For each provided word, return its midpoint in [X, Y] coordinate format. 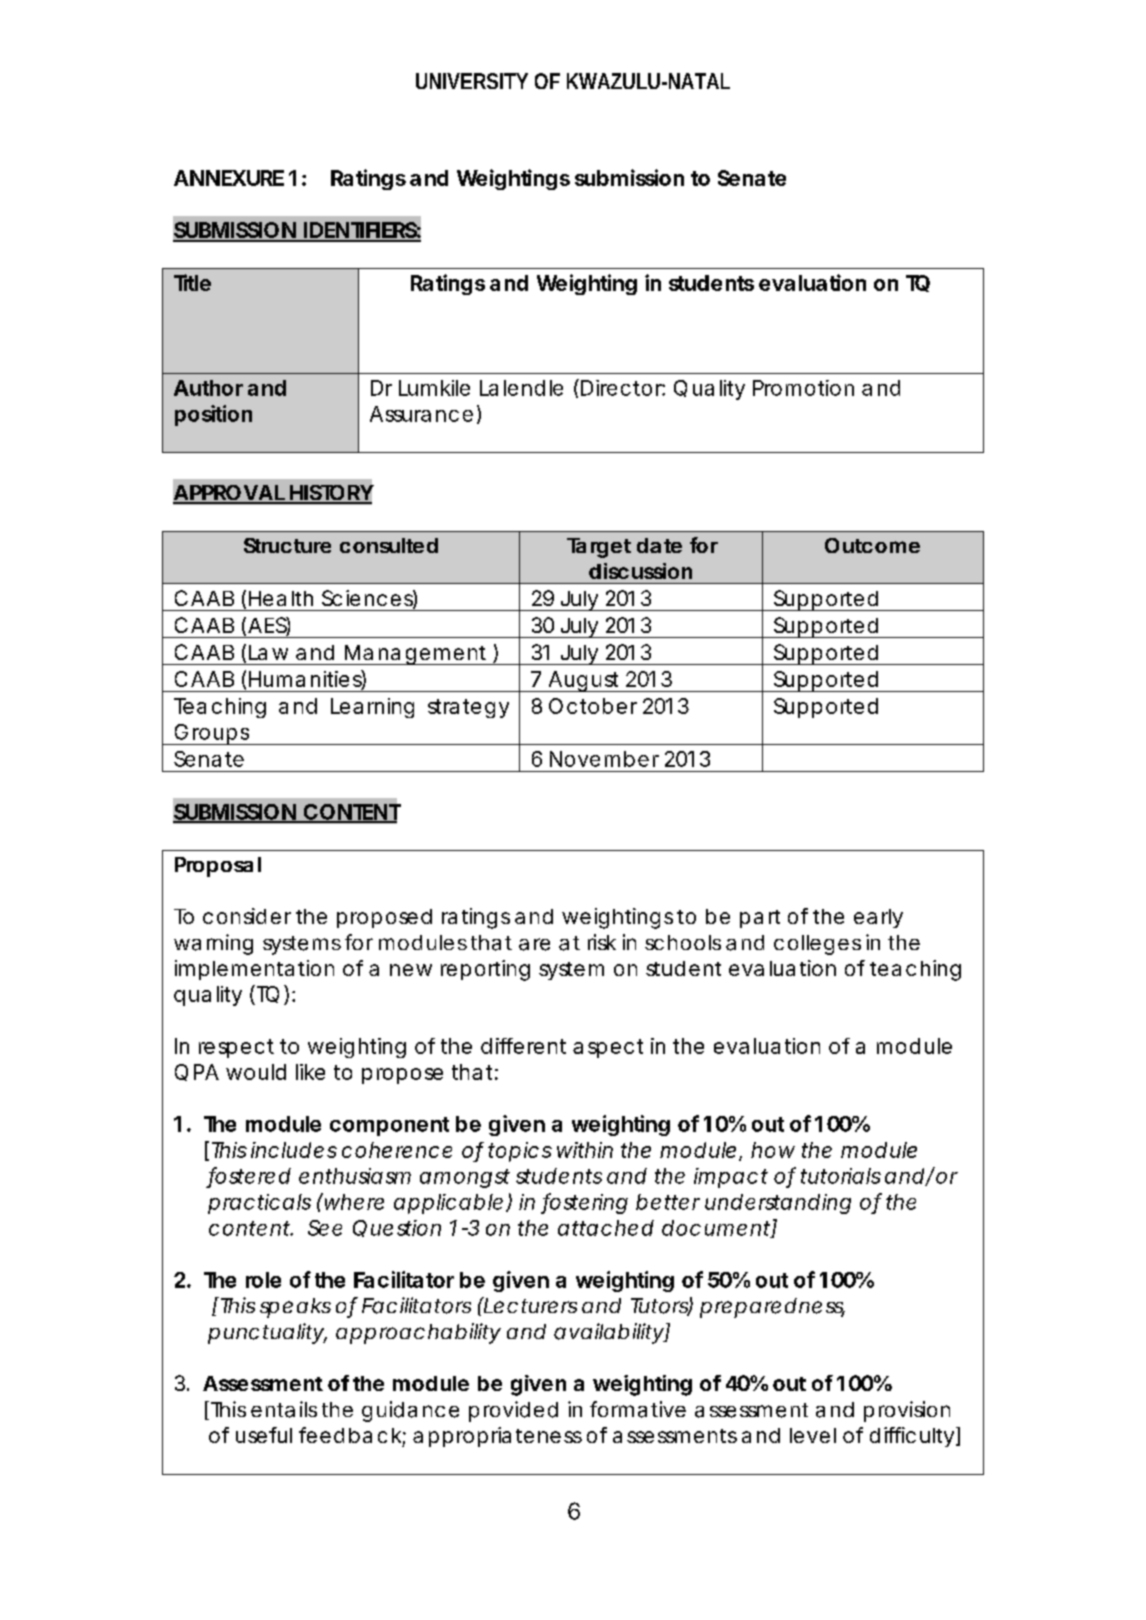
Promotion [803, 388]
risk [602, 942]
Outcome [872, 545]
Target [599, 548]
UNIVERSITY [472, 81]
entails [284, 1409]
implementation [254, 970]
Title [192, 282]
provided [513, 1411]
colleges [817, 945]
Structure [287, 545]
